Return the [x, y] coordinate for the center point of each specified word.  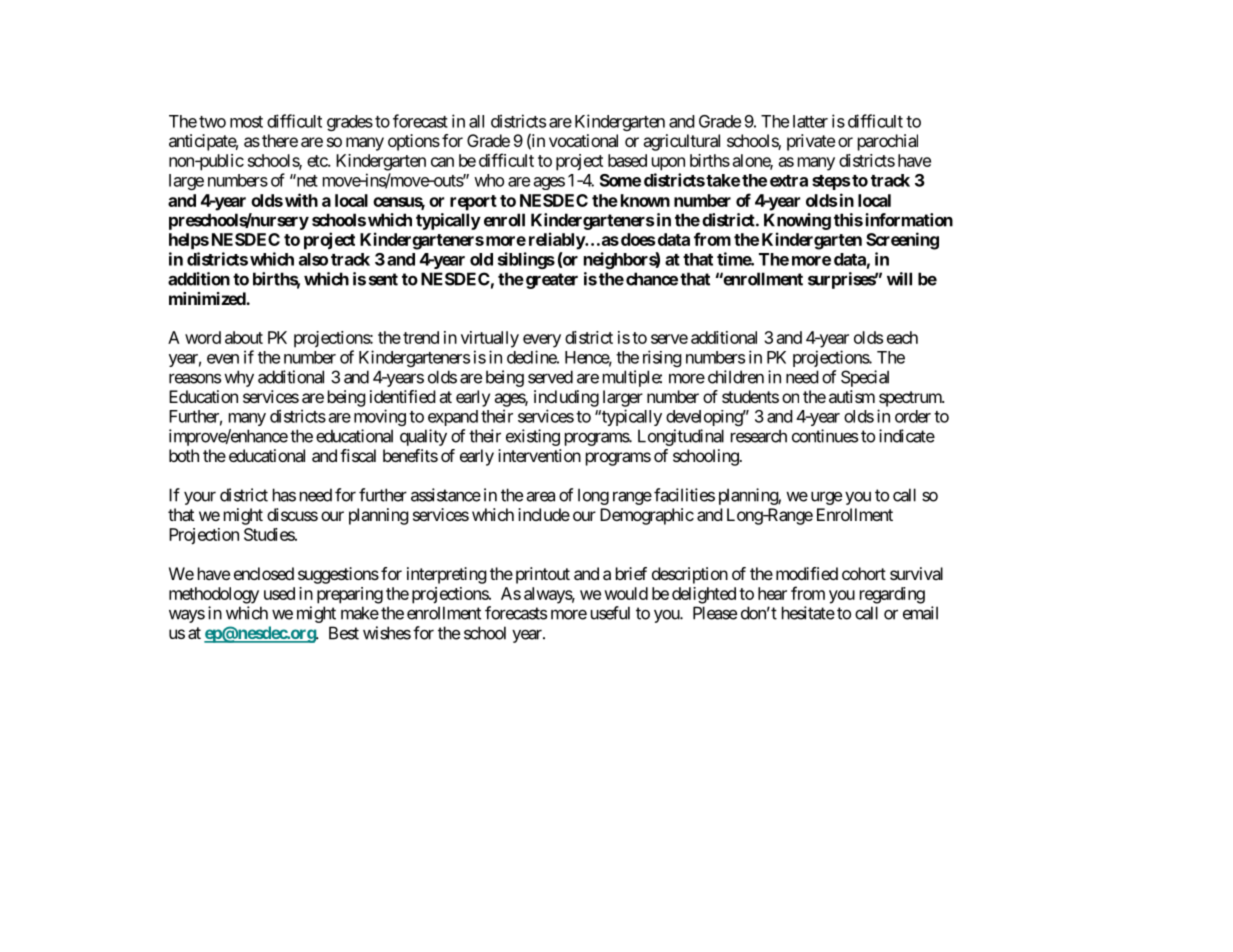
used [279, 593]
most [246, 122]
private [811, 142]
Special [865, 378]
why [239, 378]
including [566, 398]
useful [610, 613]
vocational [583, 140]
